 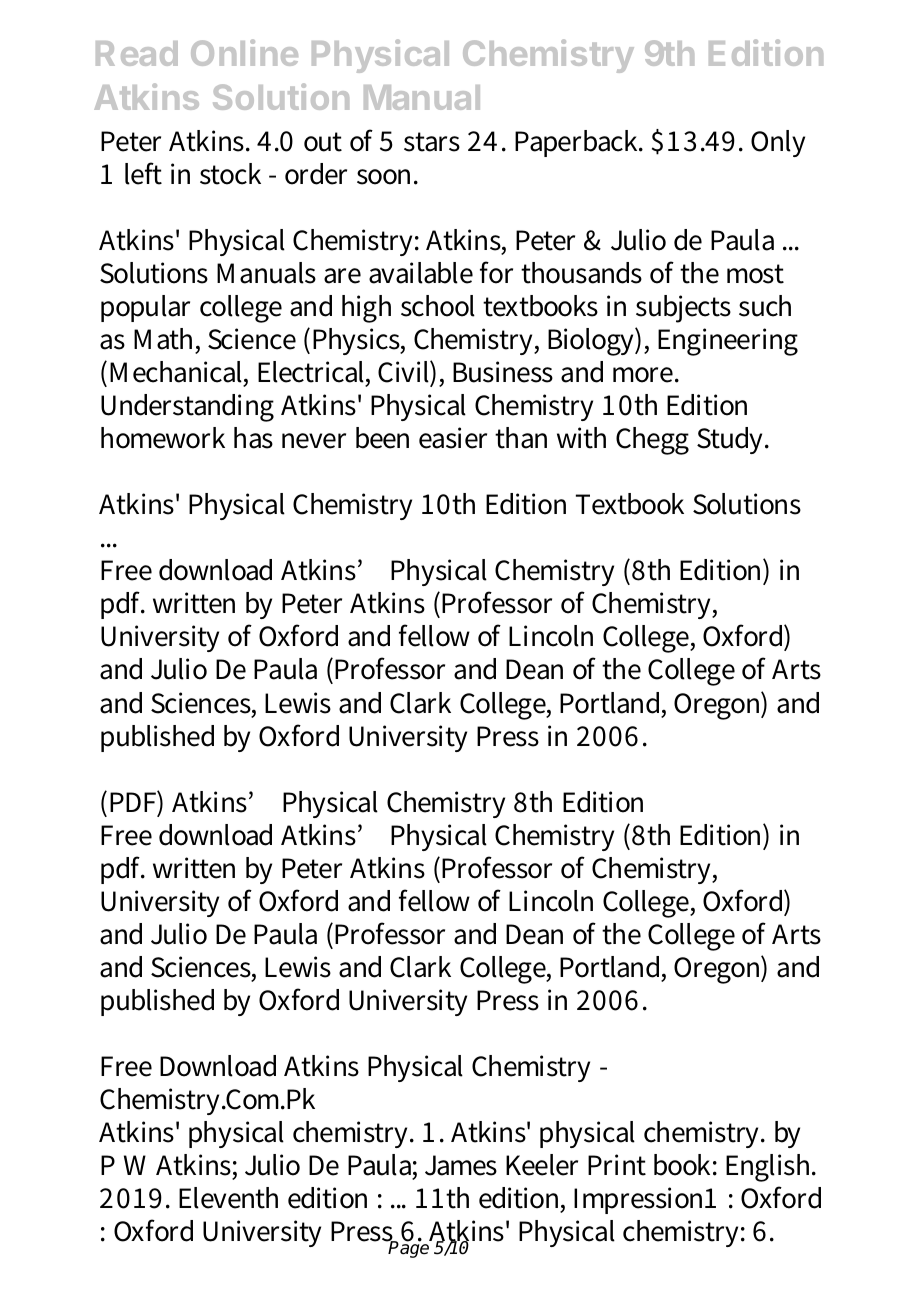 I want to click on Online, so click(x=244, y=52).
